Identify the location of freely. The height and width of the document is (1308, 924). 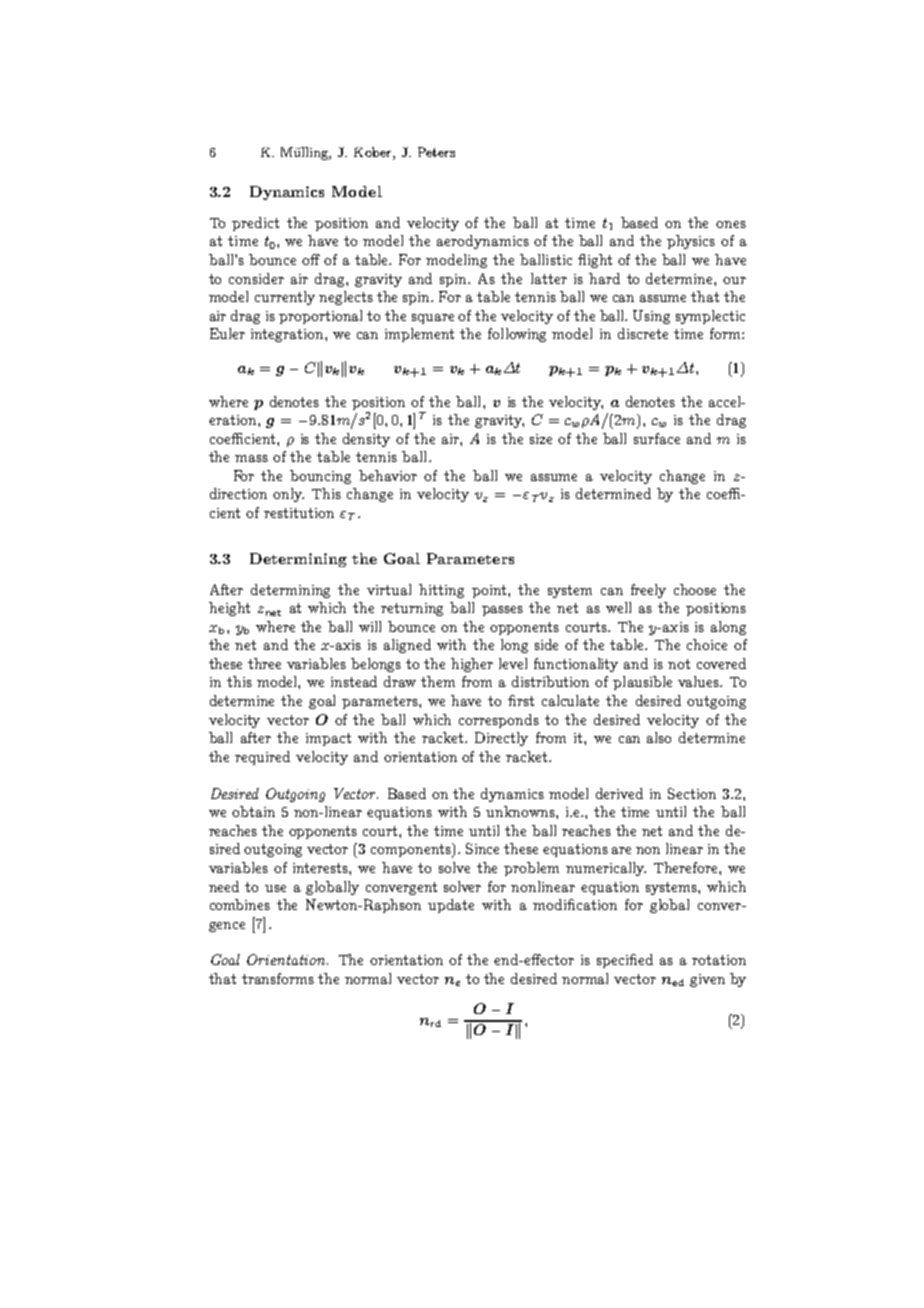
(648, 591).
